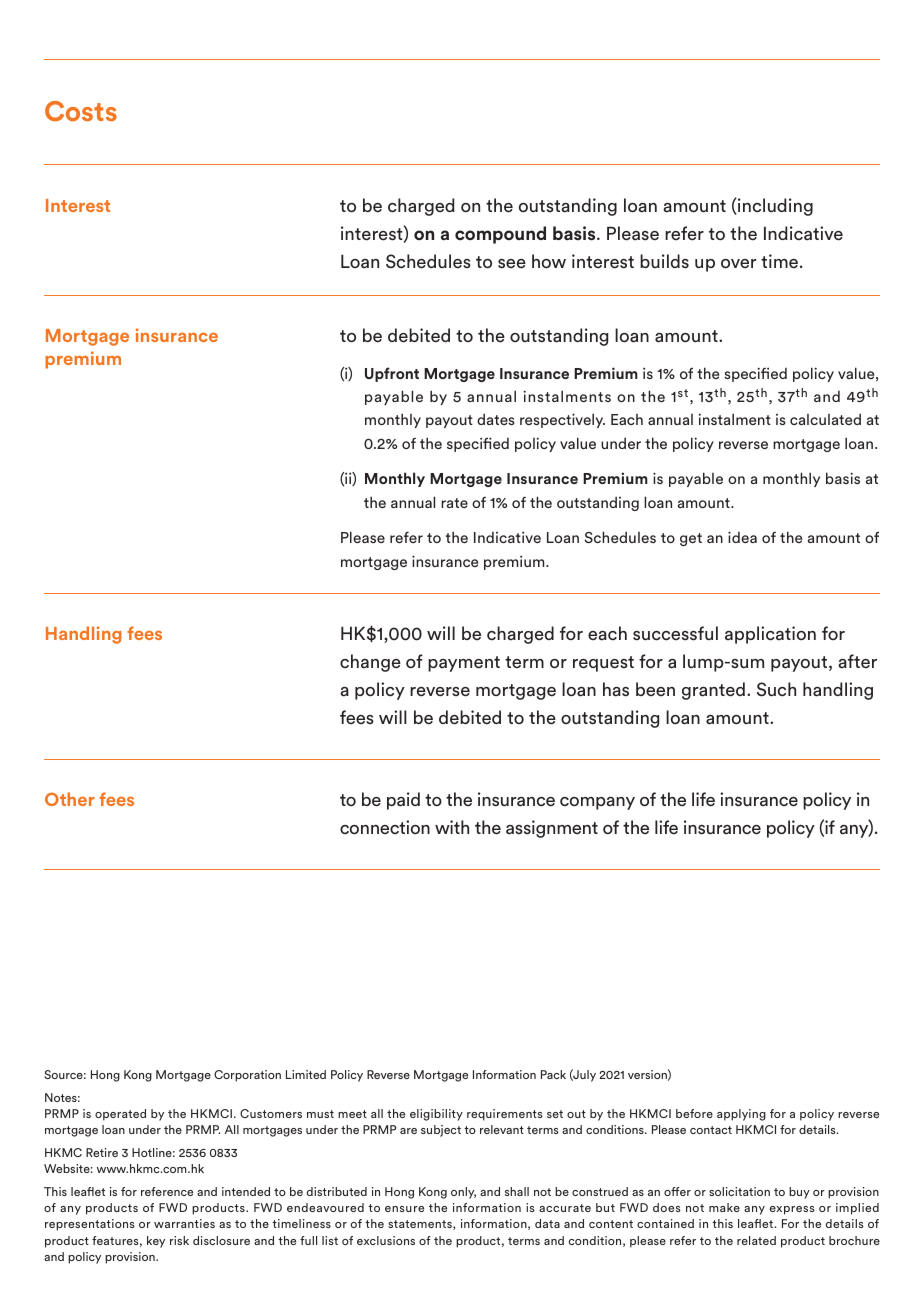 Image resolution: width=924 pixels, height=1308 pixels. I want to click on idea, so click(742, 537).
